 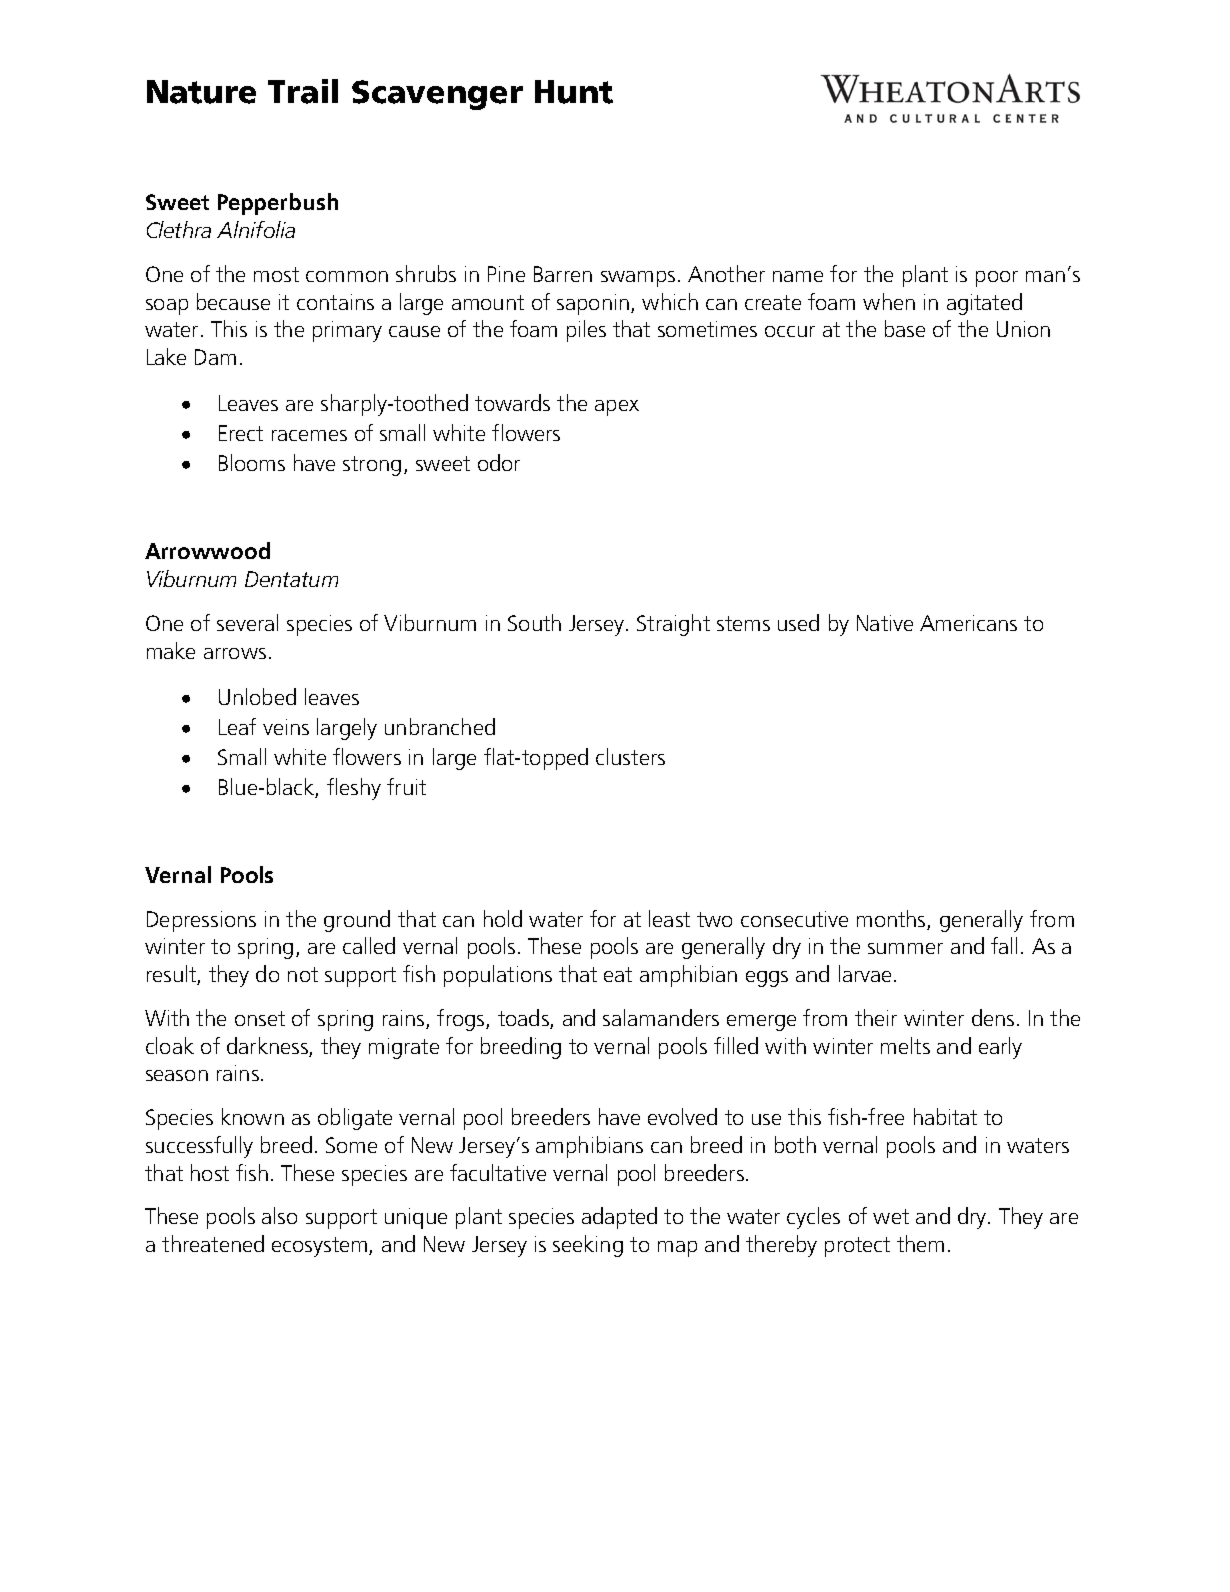 What do you see at coordinates (669, 918) in the screenshot?
I see `least` at bounding box center [669, 918].
